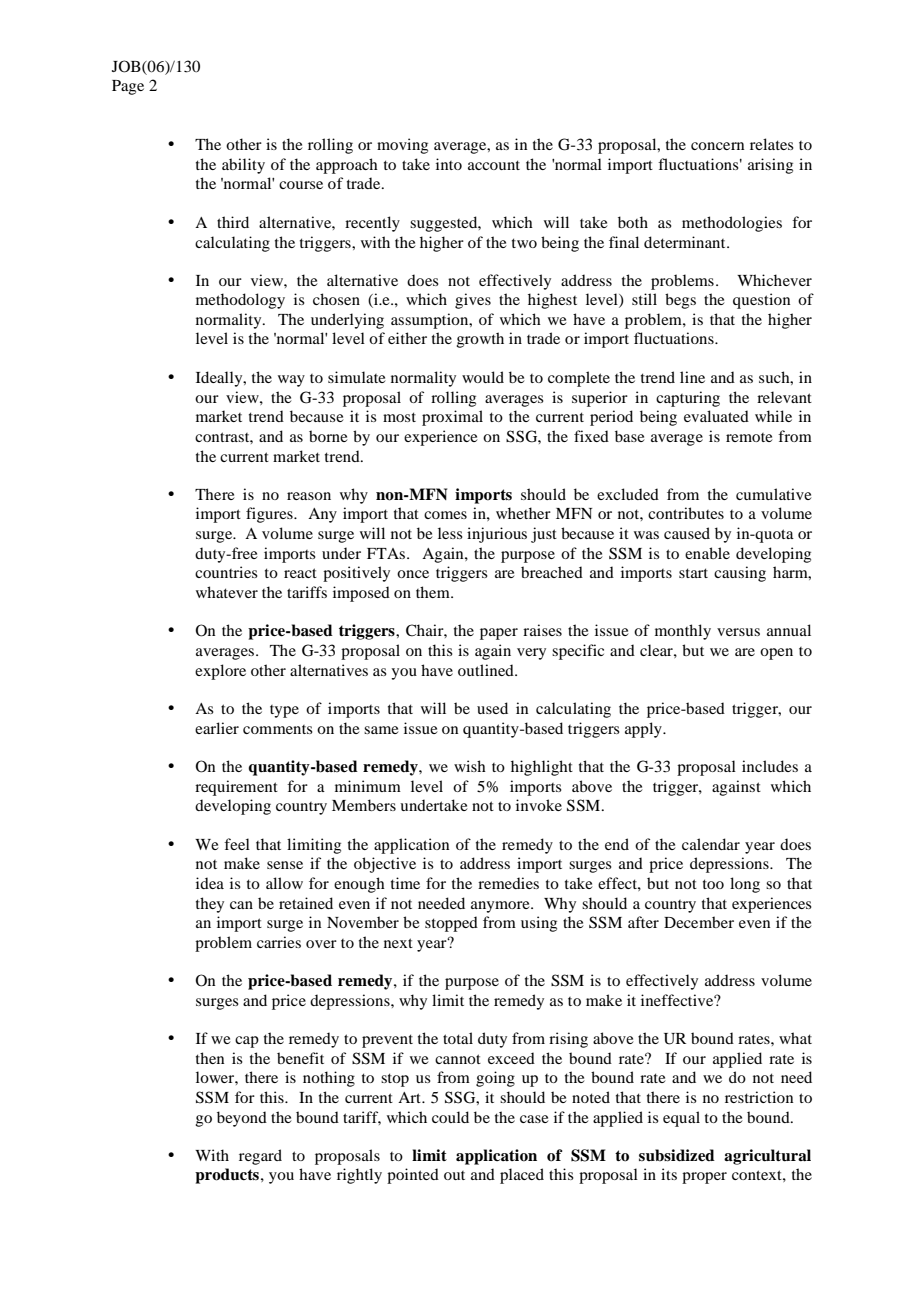  Describe the element at coordinates (501, 907) in the screenshot. I see `anymore` at that location.
